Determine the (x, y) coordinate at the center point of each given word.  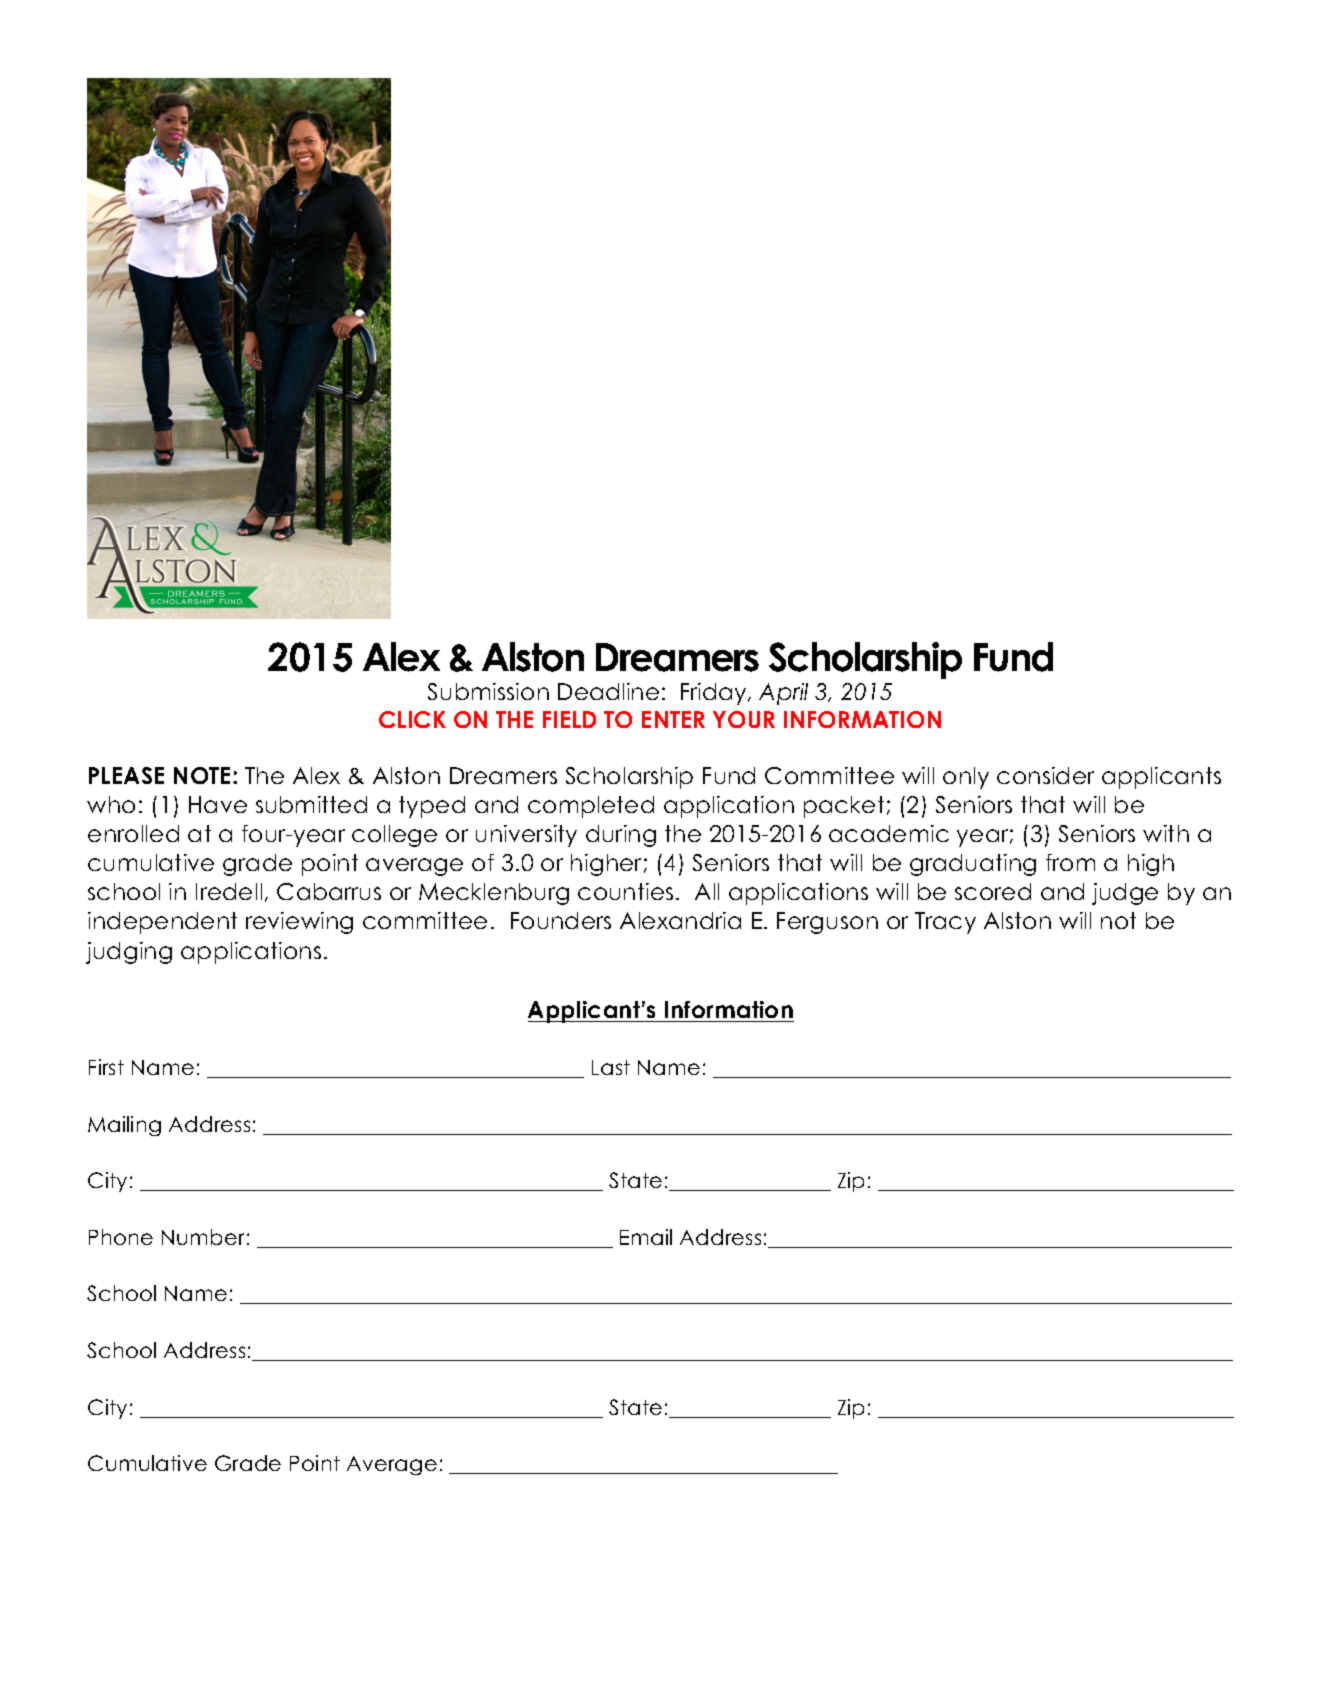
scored (993, 891)
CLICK (412, 719)
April (783, 694)
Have (218, 804)
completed (591, 807)
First (106, 1067)
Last (611, 1067)
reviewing (299, 923)
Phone (121, 1237)
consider (1045, 775)
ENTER (673, 719)
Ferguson (827, 923)
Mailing (124, 1126)
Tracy (945, 923)
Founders (561, 920)
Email (646, 1237)
